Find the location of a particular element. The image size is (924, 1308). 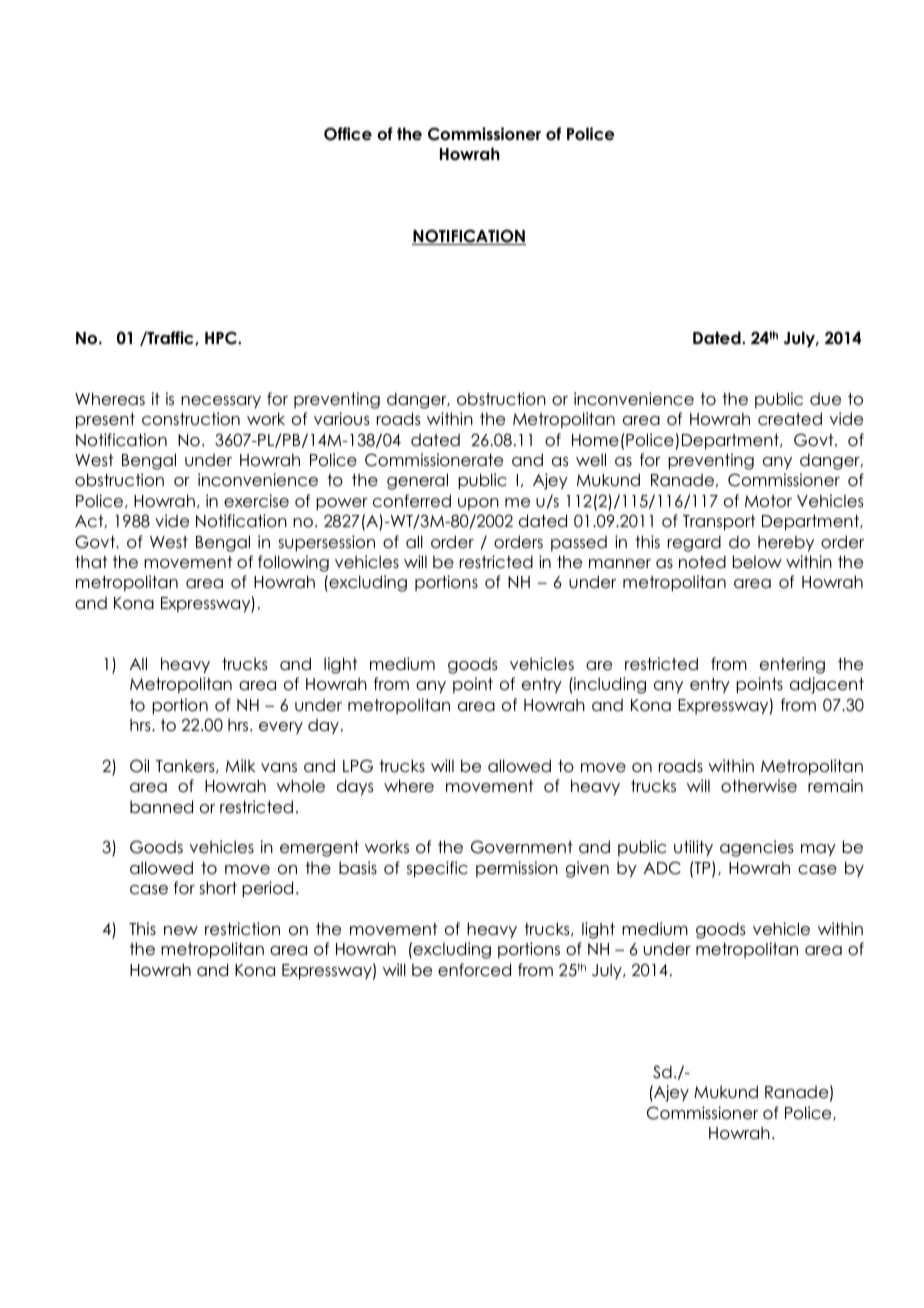

due is located at coordinates (825, 399).
